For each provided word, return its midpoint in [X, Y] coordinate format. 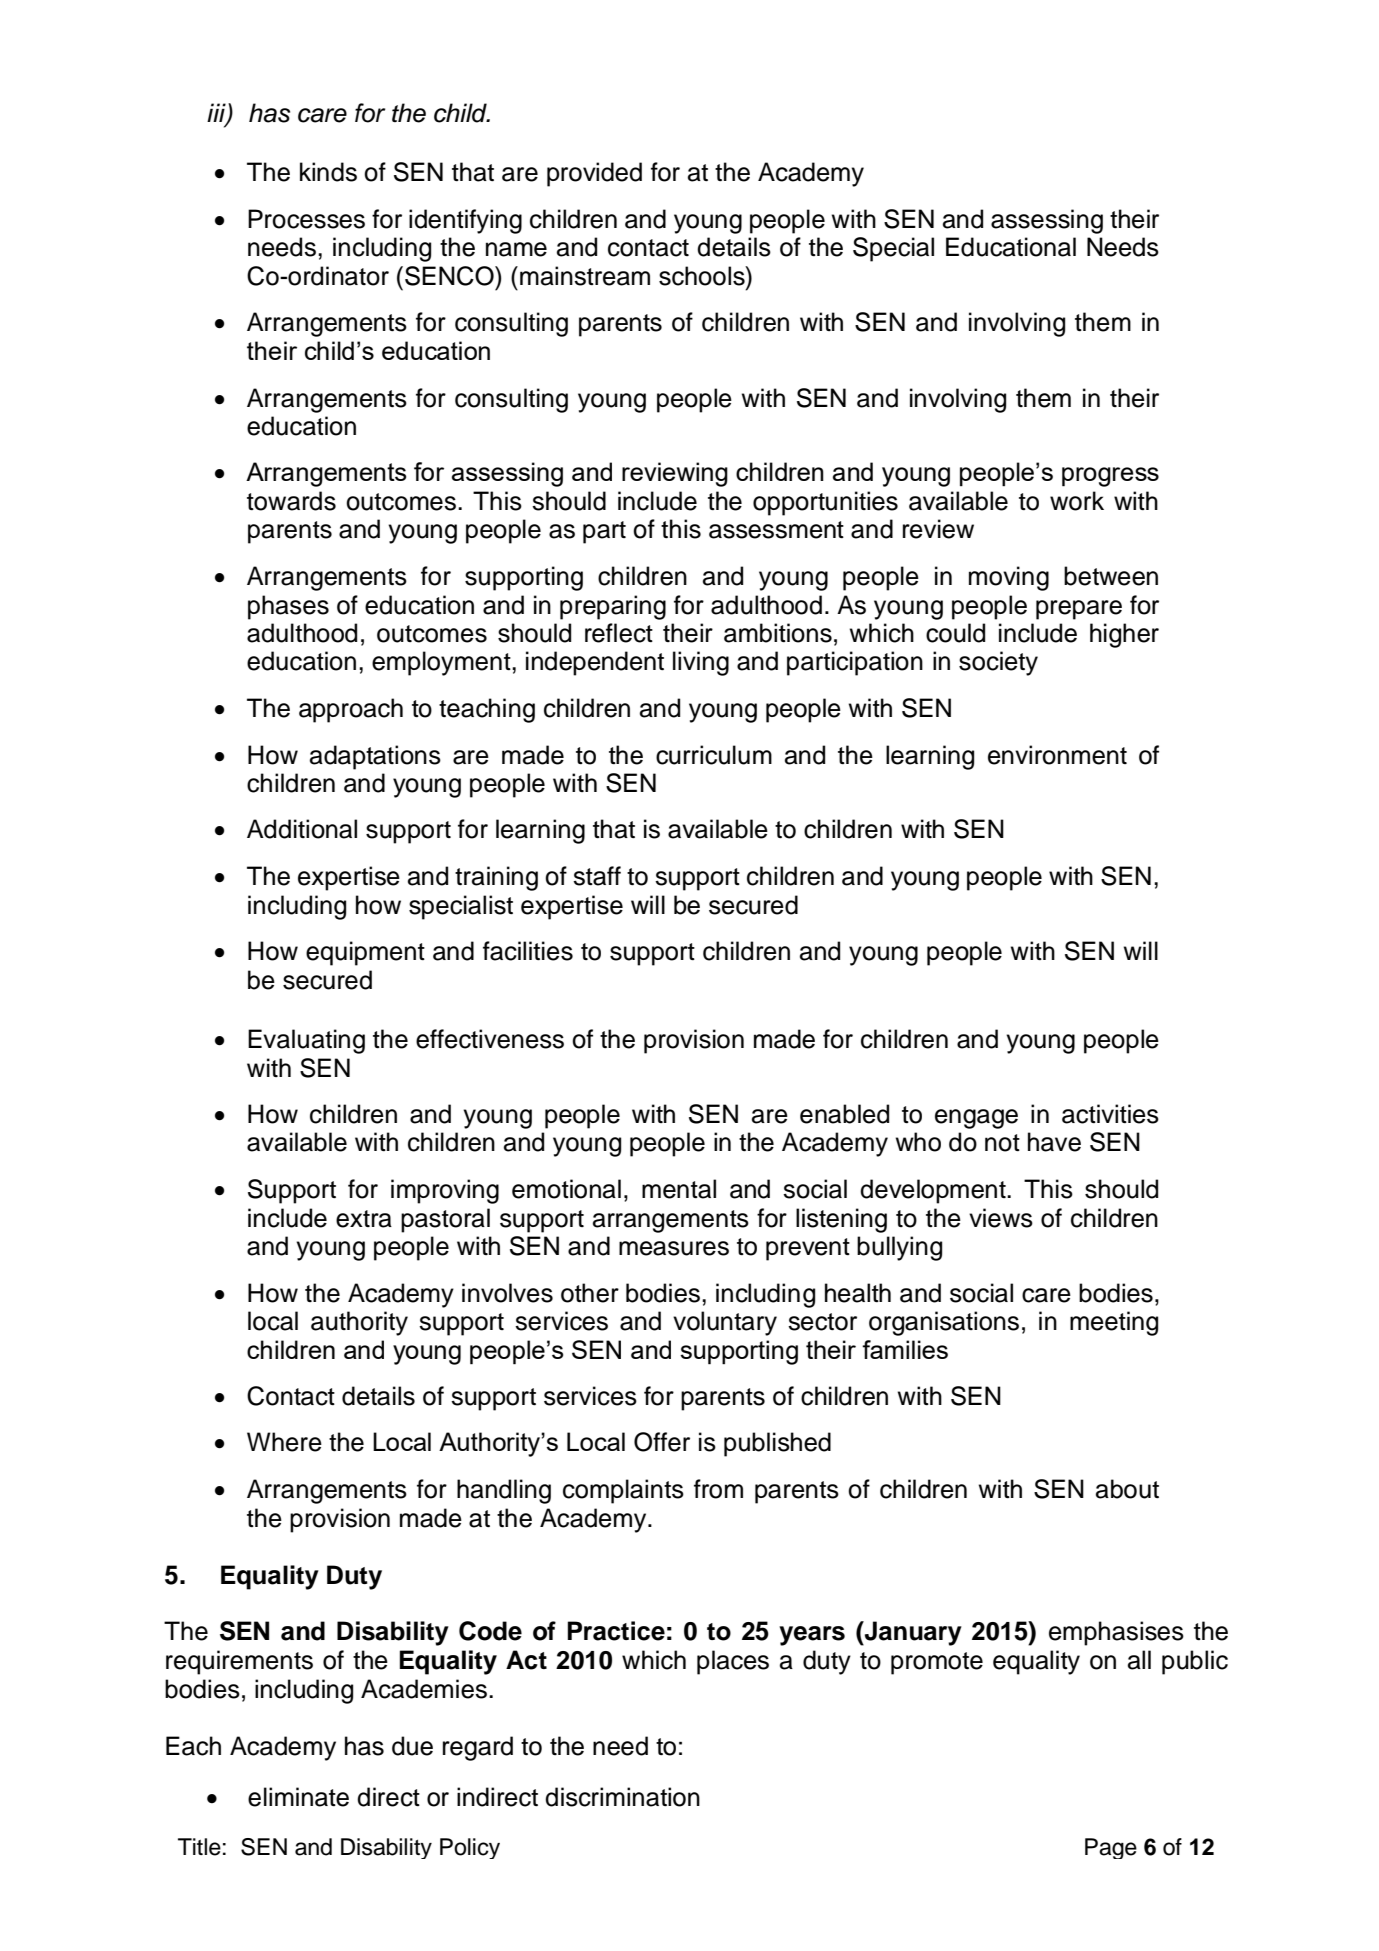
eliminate [298, 1797]
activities [1110, 1114]
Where [284, 1442]
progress [1110, 477]
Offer [662, 1442]
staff [597, 876]
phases [288, 607]
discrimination [622, 1797]
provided [594, 174]
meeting [1114, 1323]
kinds [328, 172]
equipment [365, 953]
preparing [613, 607]
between [1111, 576]
